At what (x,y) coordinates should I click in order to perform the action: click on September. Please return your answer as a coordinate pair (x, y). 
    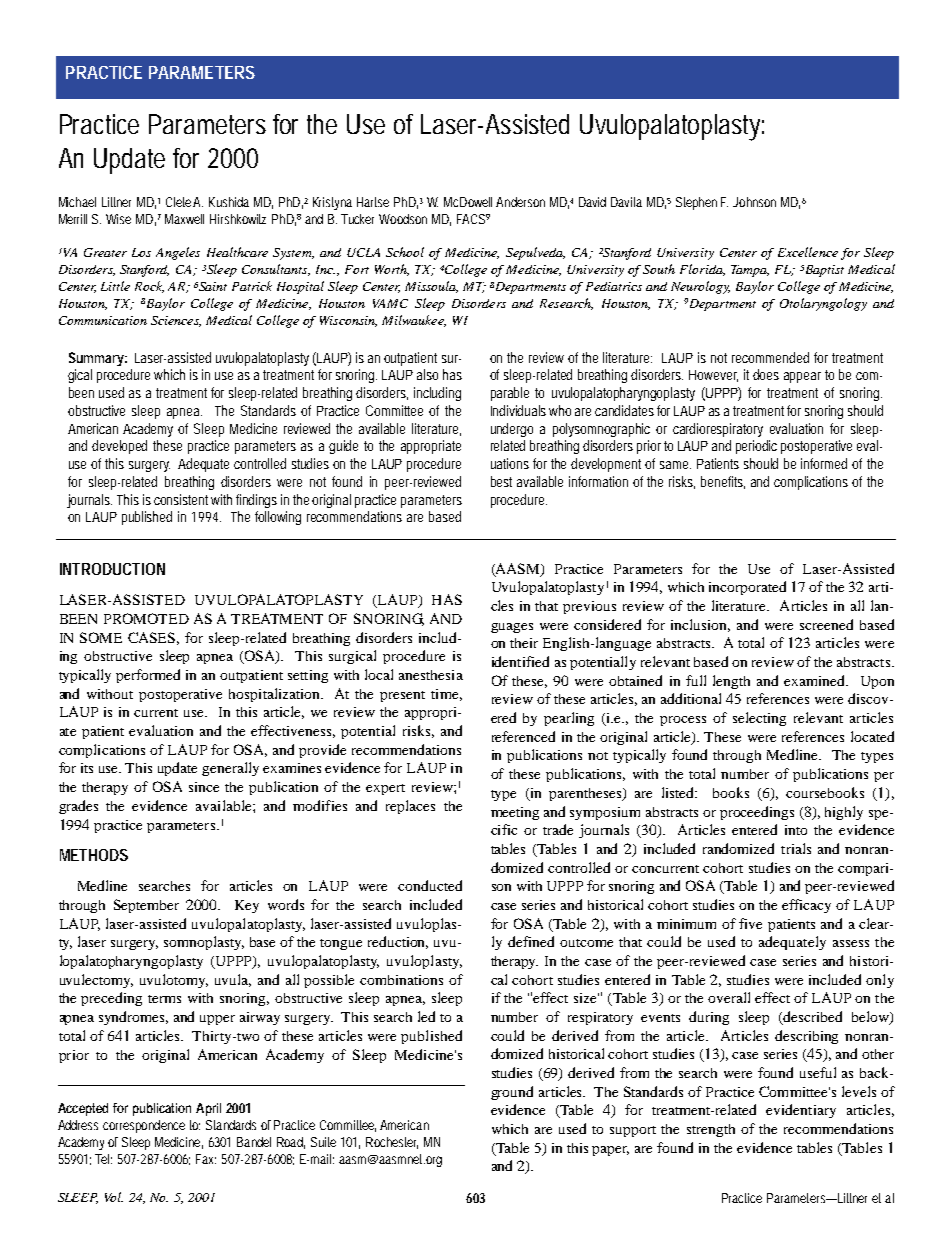
    Looking at the image, I should click on (146, 906).
